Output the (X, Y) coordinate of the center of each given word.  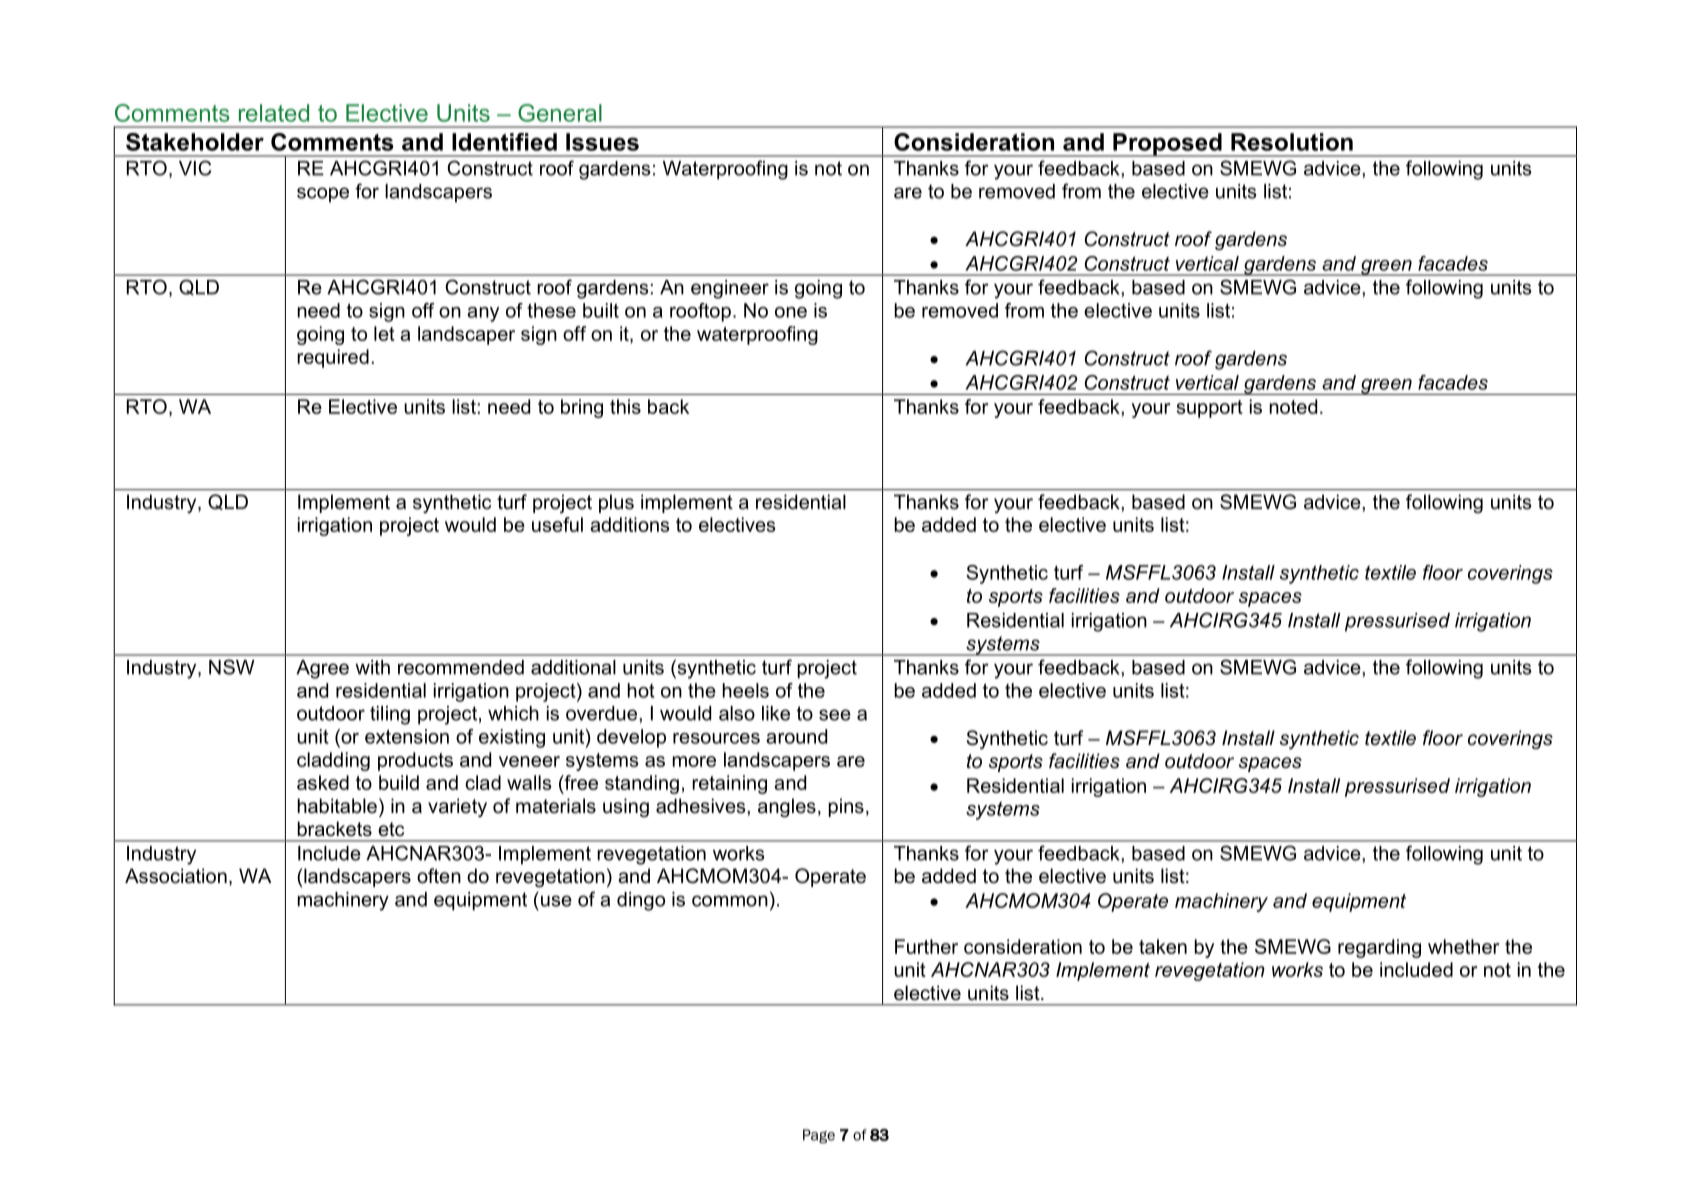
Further (926, 946)
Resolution (1292, 142)
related (274, 113)
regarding (1379, 948)
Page (819, 1136)
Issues (602, 142)
